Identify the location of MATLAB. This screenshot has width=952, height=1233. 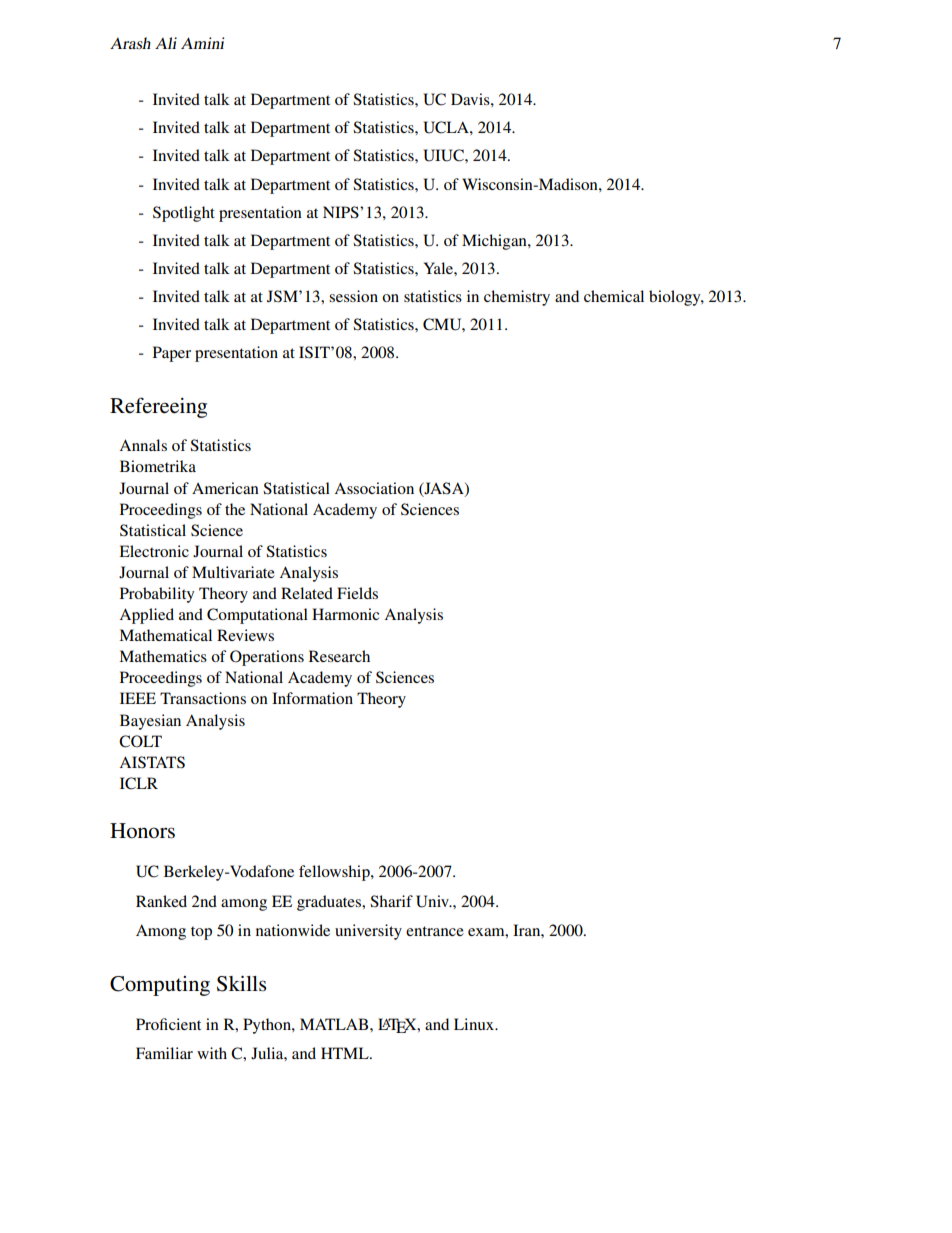
(335, 1024).
